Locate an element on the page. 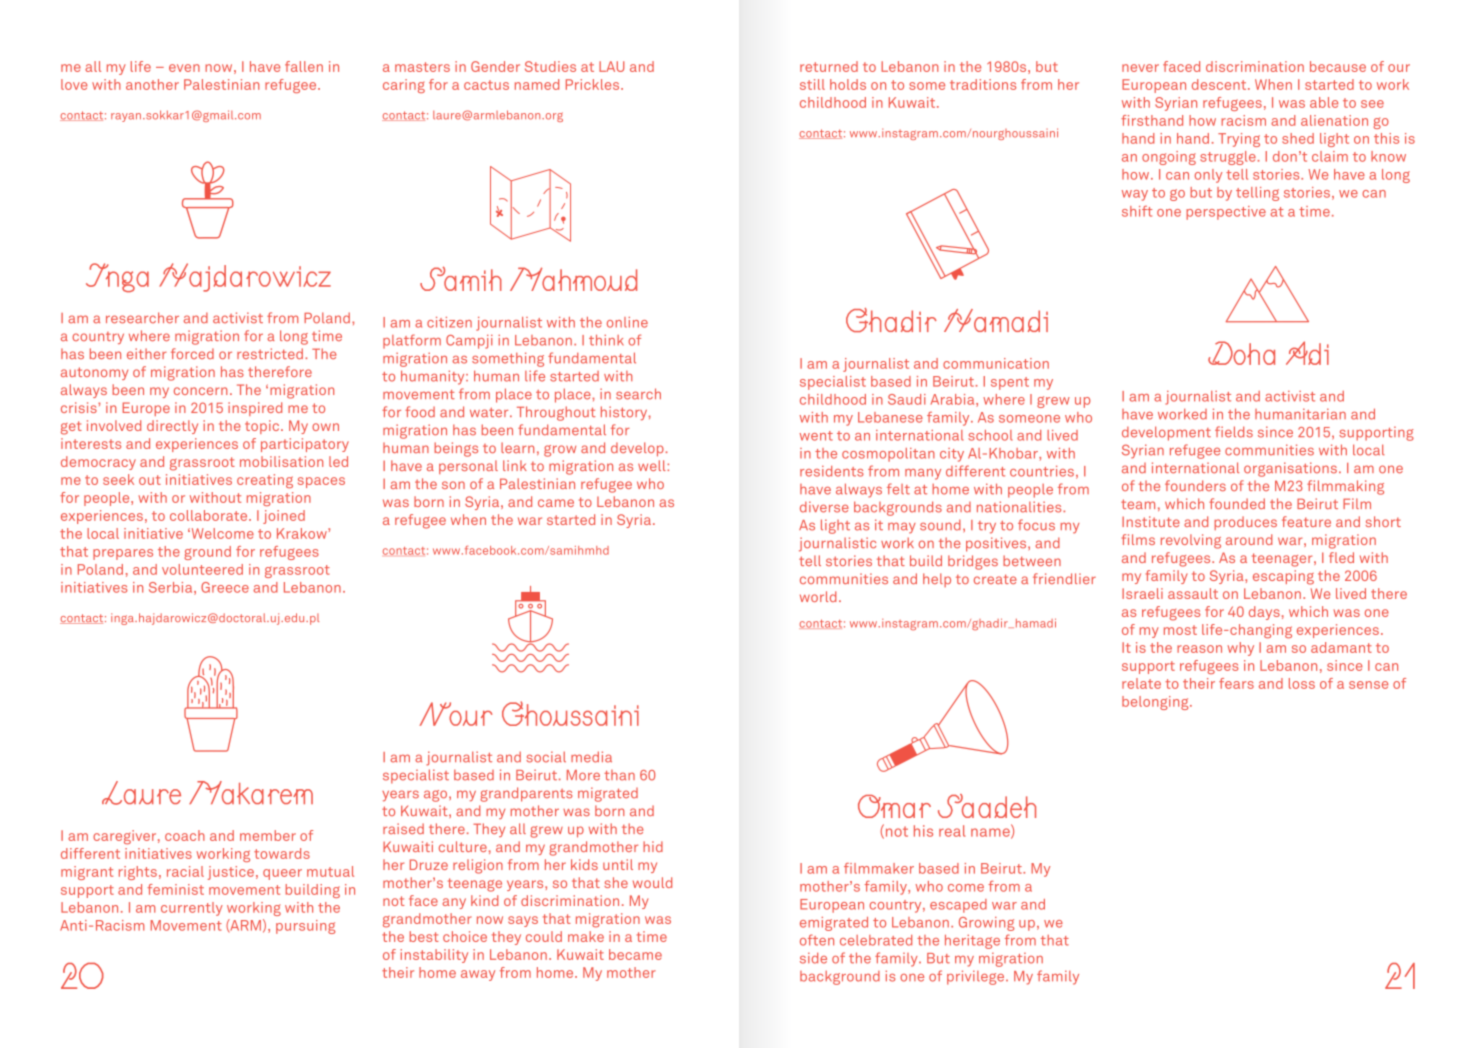  another is located at coordinates (152, 84).
